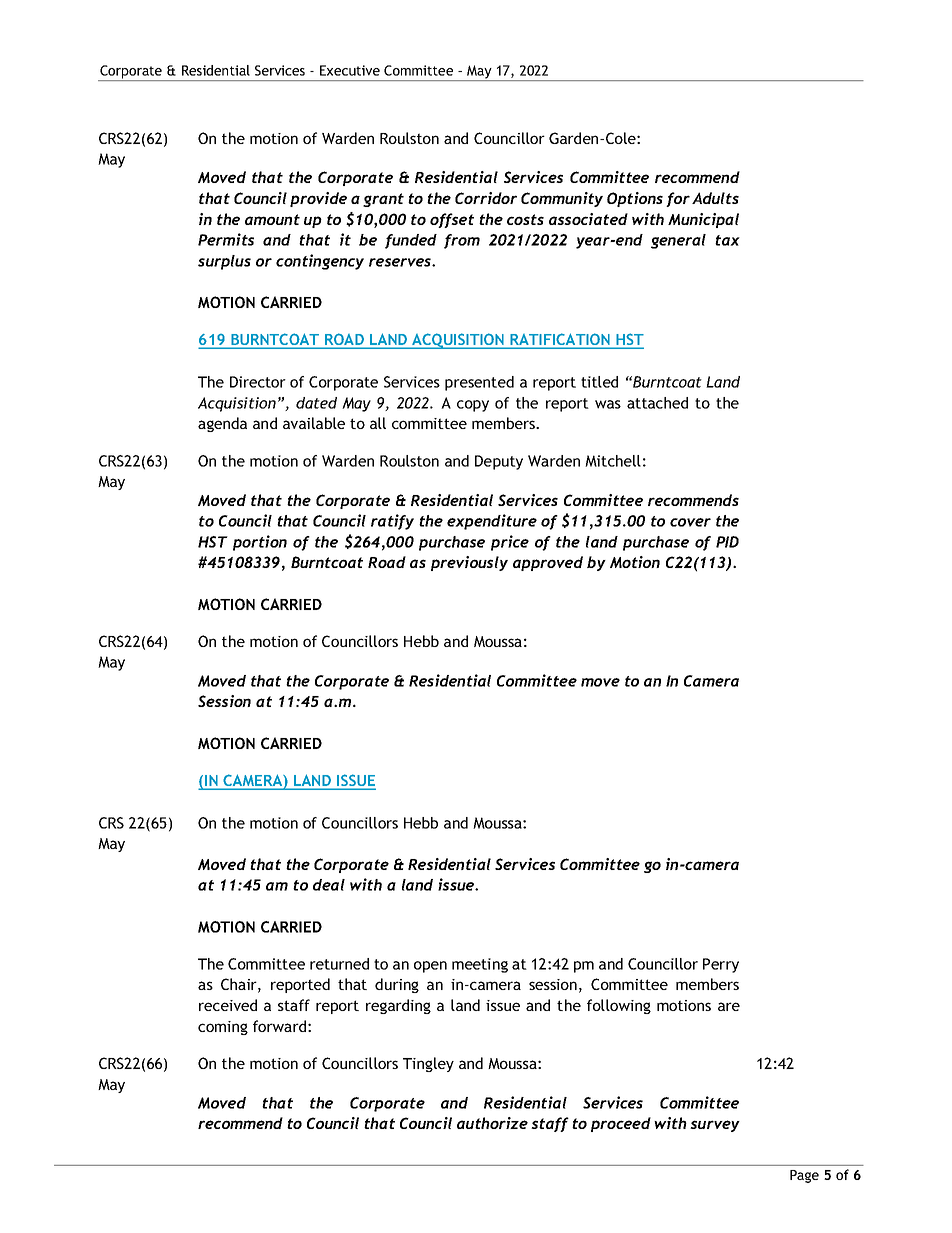  Describe the element at coordinates (260, 543) in the screenshot. I see `portion` at that location.
